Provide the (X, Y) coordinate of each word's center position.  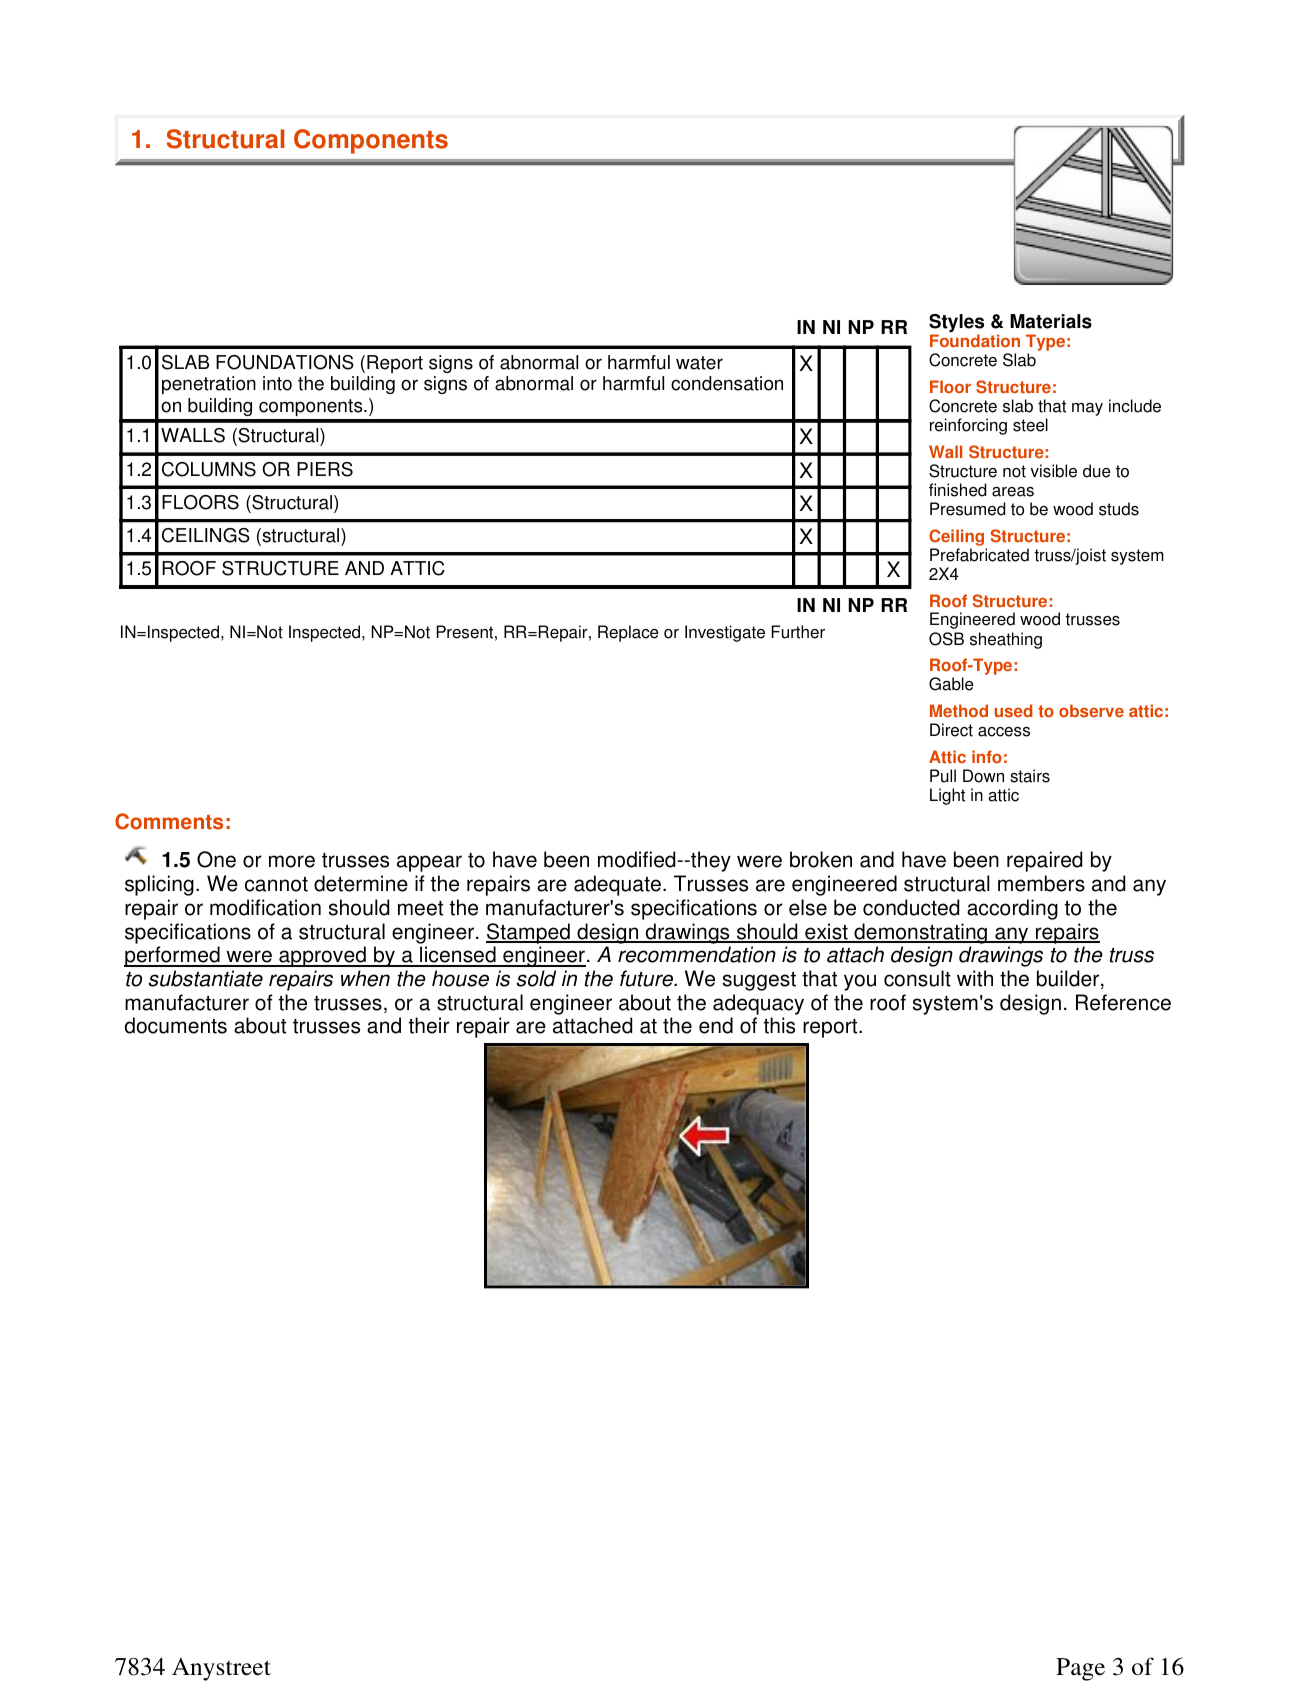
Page (1080, 1669)
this (779, 1025)
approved (322, 956)
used (1013, 711)
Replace (628, 633)
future (648, 978)
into (277, 383)
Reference (1123, 1002)
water (699, 363)
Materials (1051, 321)
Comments (169, 821)
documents (176, 1025)
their (429, 1025)
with (975, 978)
